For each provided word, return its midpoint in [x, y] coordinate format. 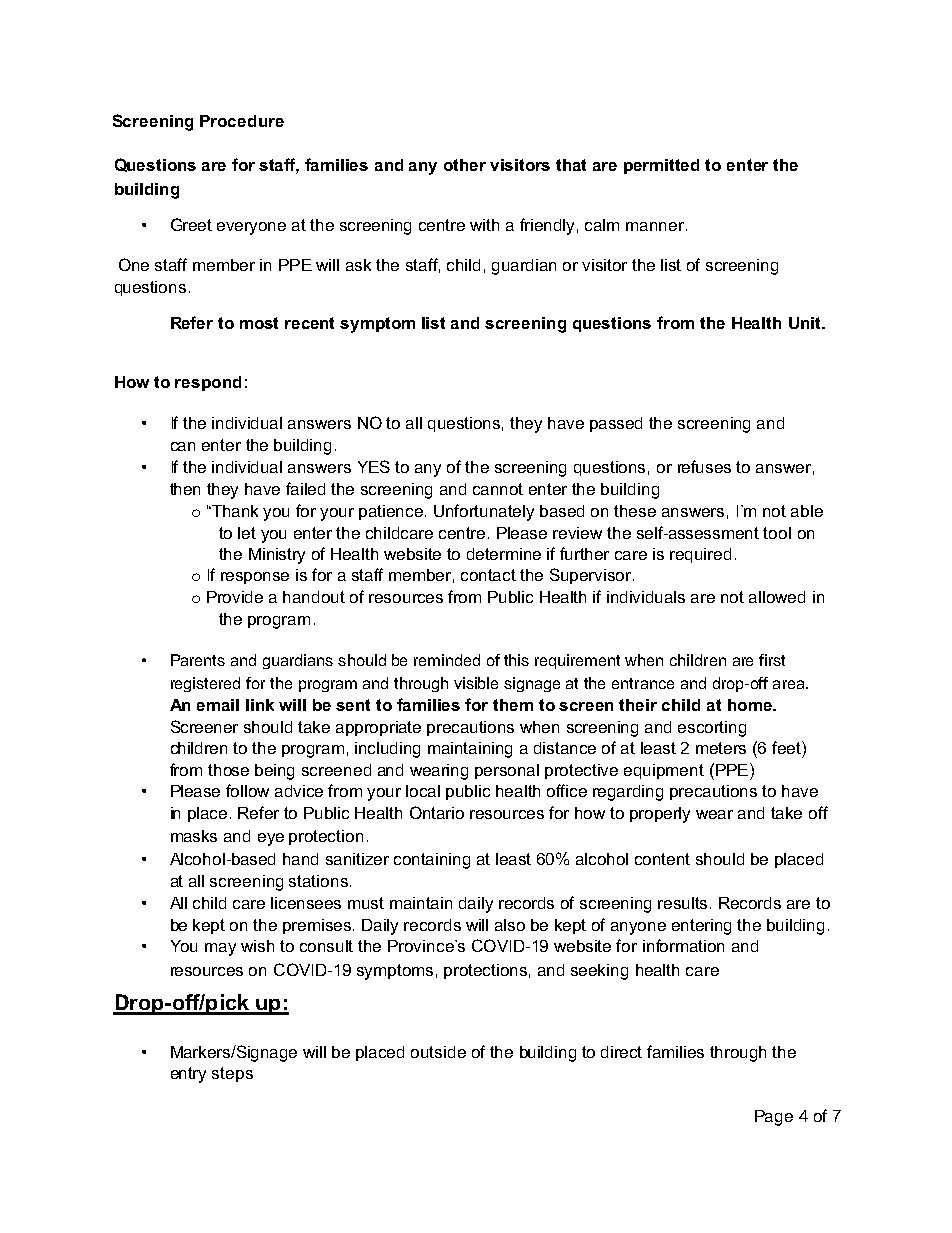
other [465, 165]
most [259, 323]
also [510, 925]
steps [232, 1074]
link [260, 705]
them [513, 705]
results [684, 903]
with [484, 225]
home [751, 705]
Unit [806, 323]
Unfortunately [484, 512]
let [247, 533]
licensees [306, 903]
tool [777, 533]
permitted [661, 166]
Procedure [242, 121]
